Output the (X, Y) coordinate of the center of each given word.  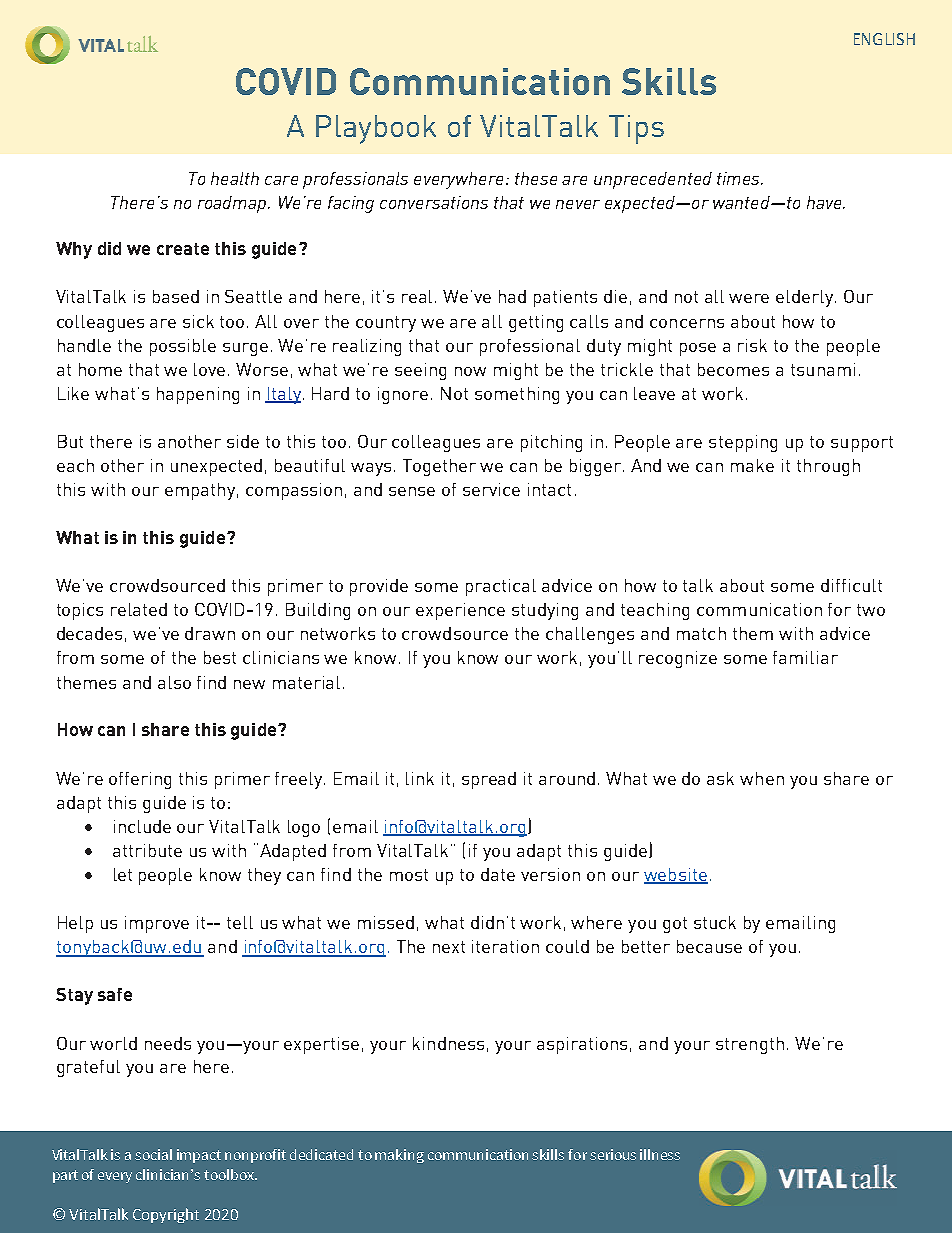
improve (157, 924)
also (174, 682)
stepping (743, 443)
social (153, 1154)
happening (198, 395)
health (235, 178)
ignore (403, 395)
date (498, 874)
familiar (805, 657)
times (739, 178)
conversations (434, 202)
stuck (715, 922)
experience (460, 611)
